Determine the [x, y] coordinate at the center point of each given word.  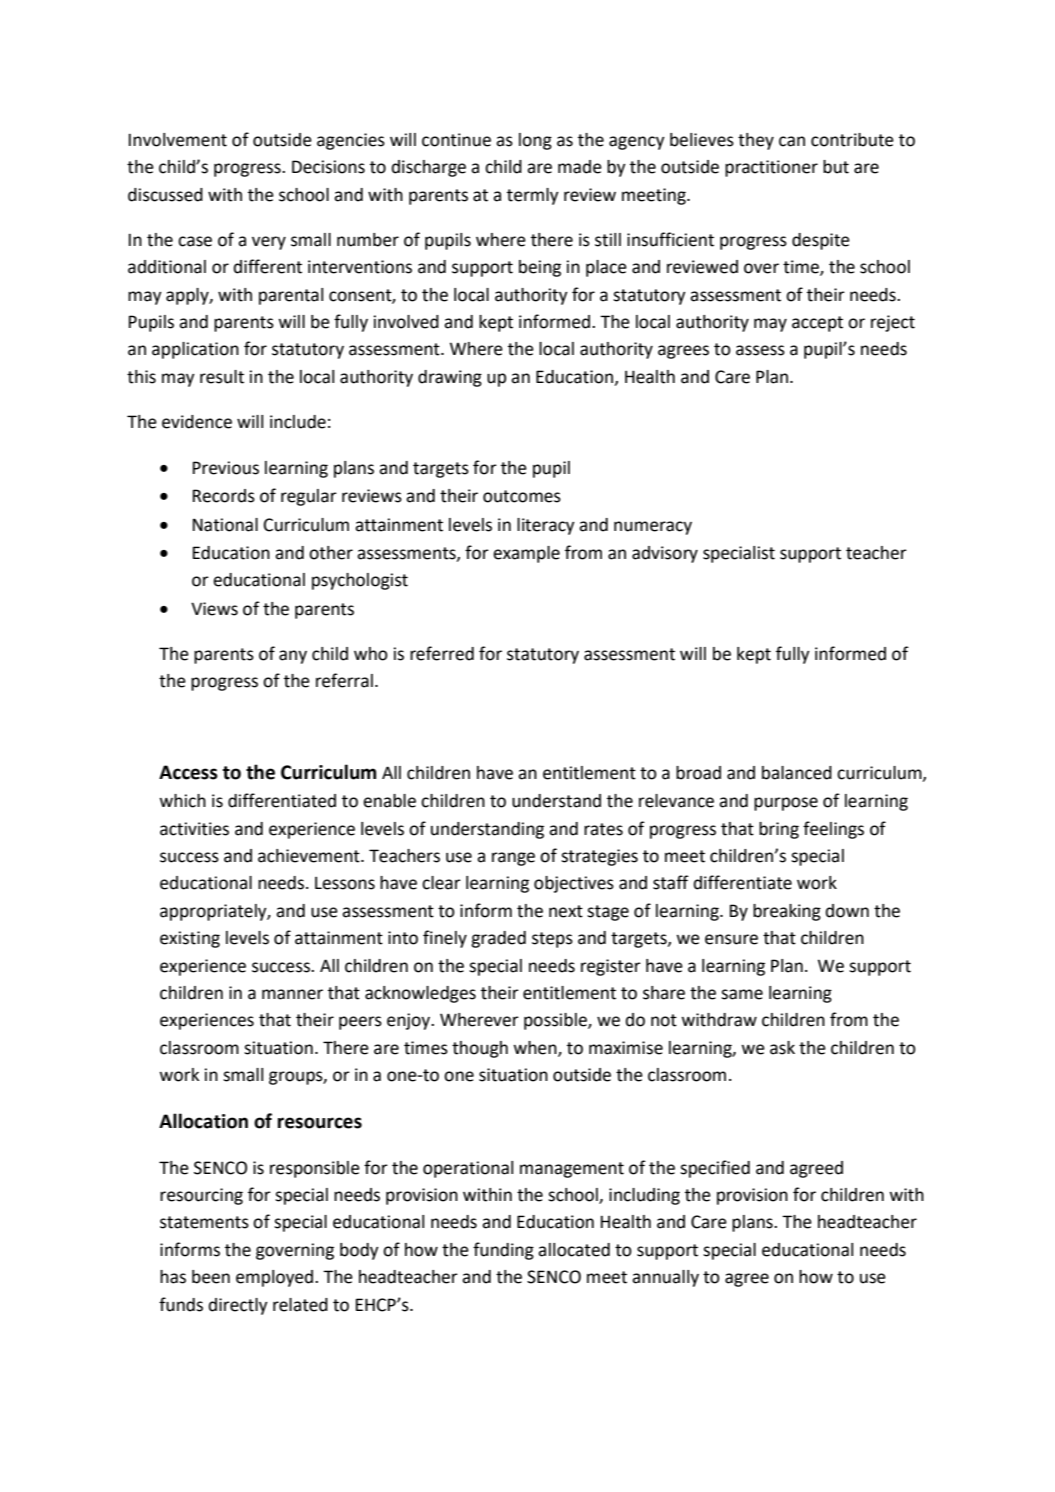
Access [188, 772]
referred [442, 653]
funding [503, 1251]
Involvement [178, 140]
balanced [797, 773]
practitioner [771, 168]
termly [533, 196]
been [211, 1277]
